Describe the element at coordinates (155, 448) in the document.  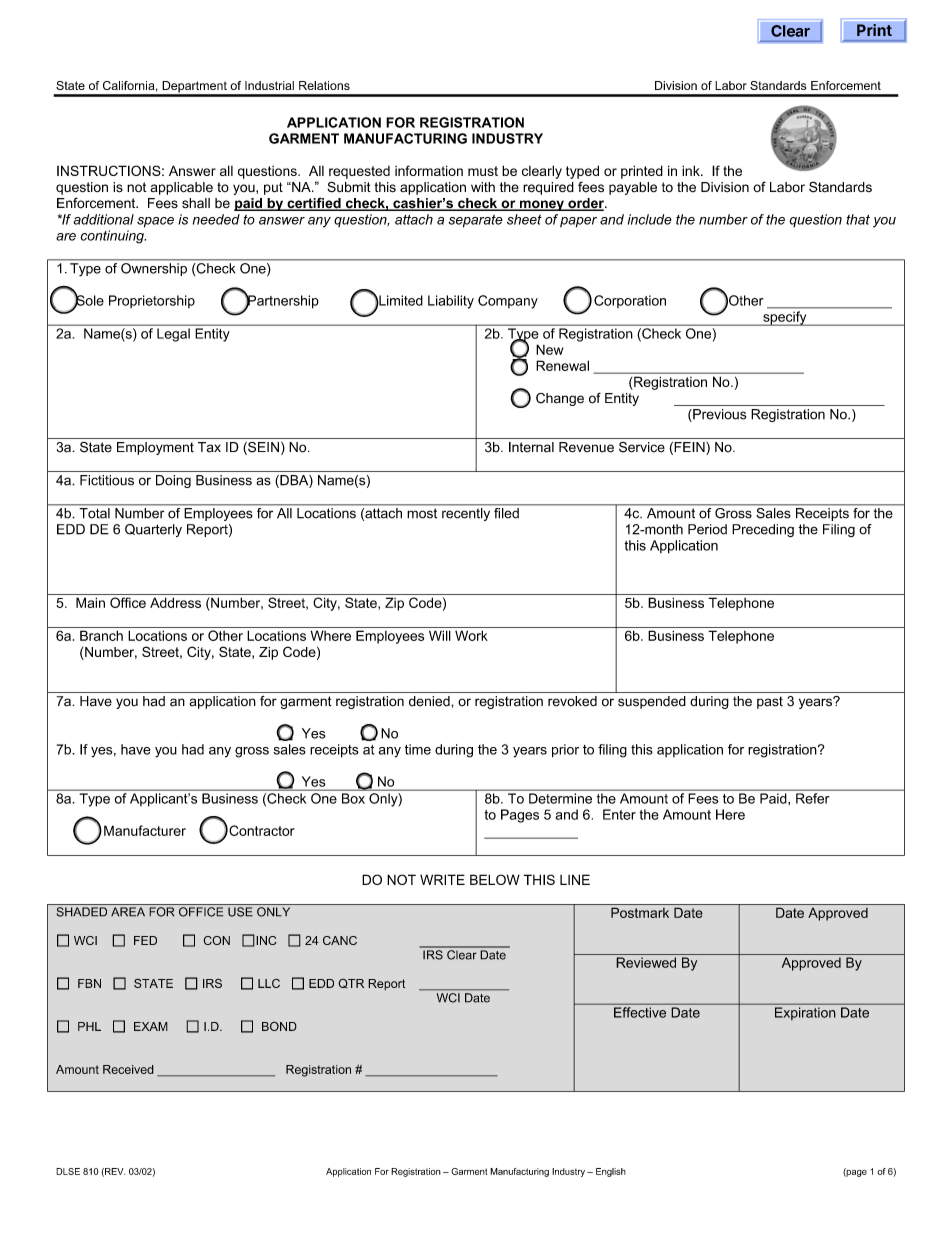
I see `Employment` at that location.
